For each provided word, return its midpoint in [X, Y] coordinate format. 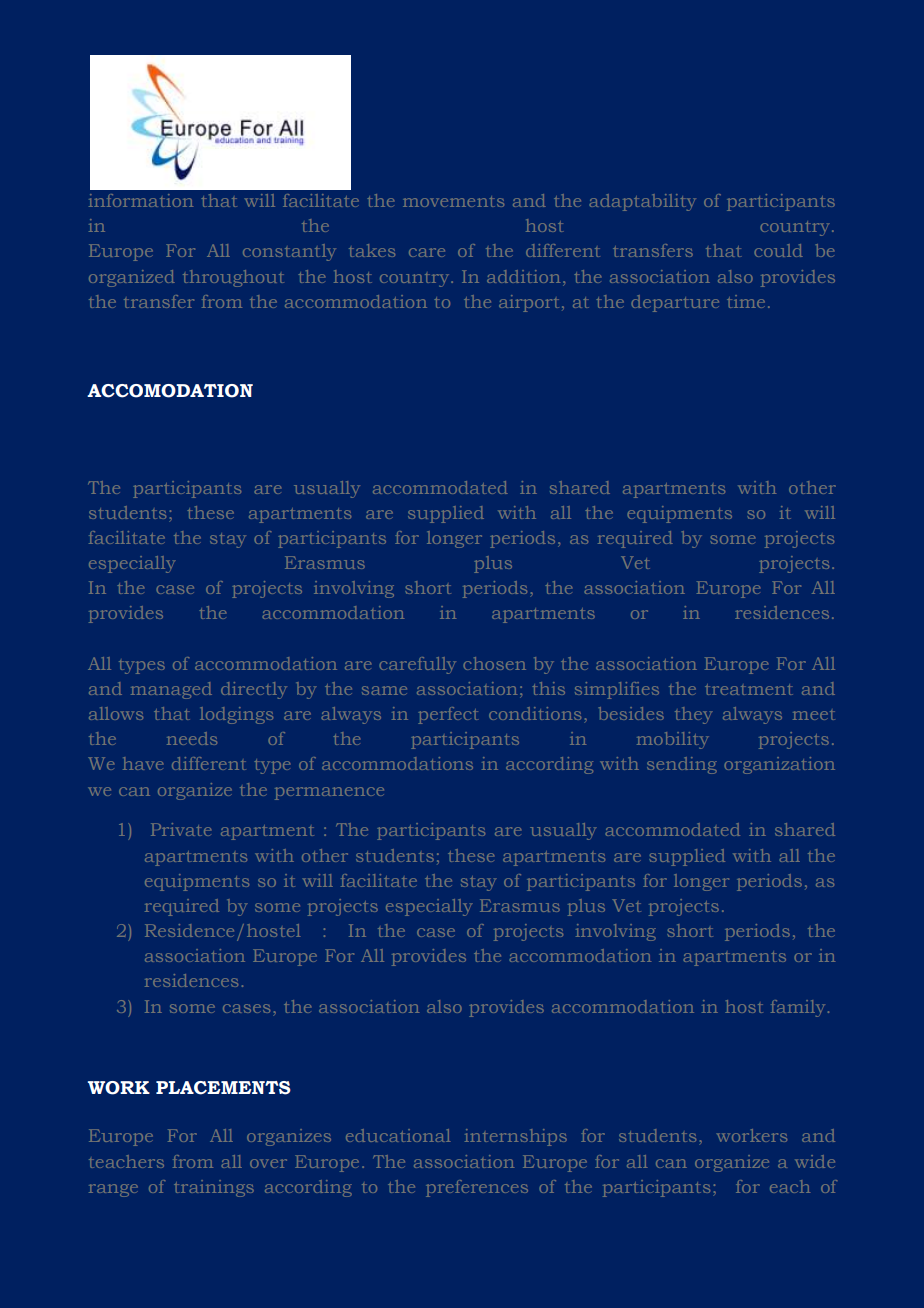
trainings [214, 1188]
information [141, 200]
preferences [477, 1188]
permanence [329, 793]
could [778, 250]
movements [453, 201]
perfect [448, 715]
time [746, 301]
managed [171, 690]
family [798, 1008]
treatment [749, 689]
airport [529, 303]
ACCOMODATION [170, 391]
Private [181, 829]
